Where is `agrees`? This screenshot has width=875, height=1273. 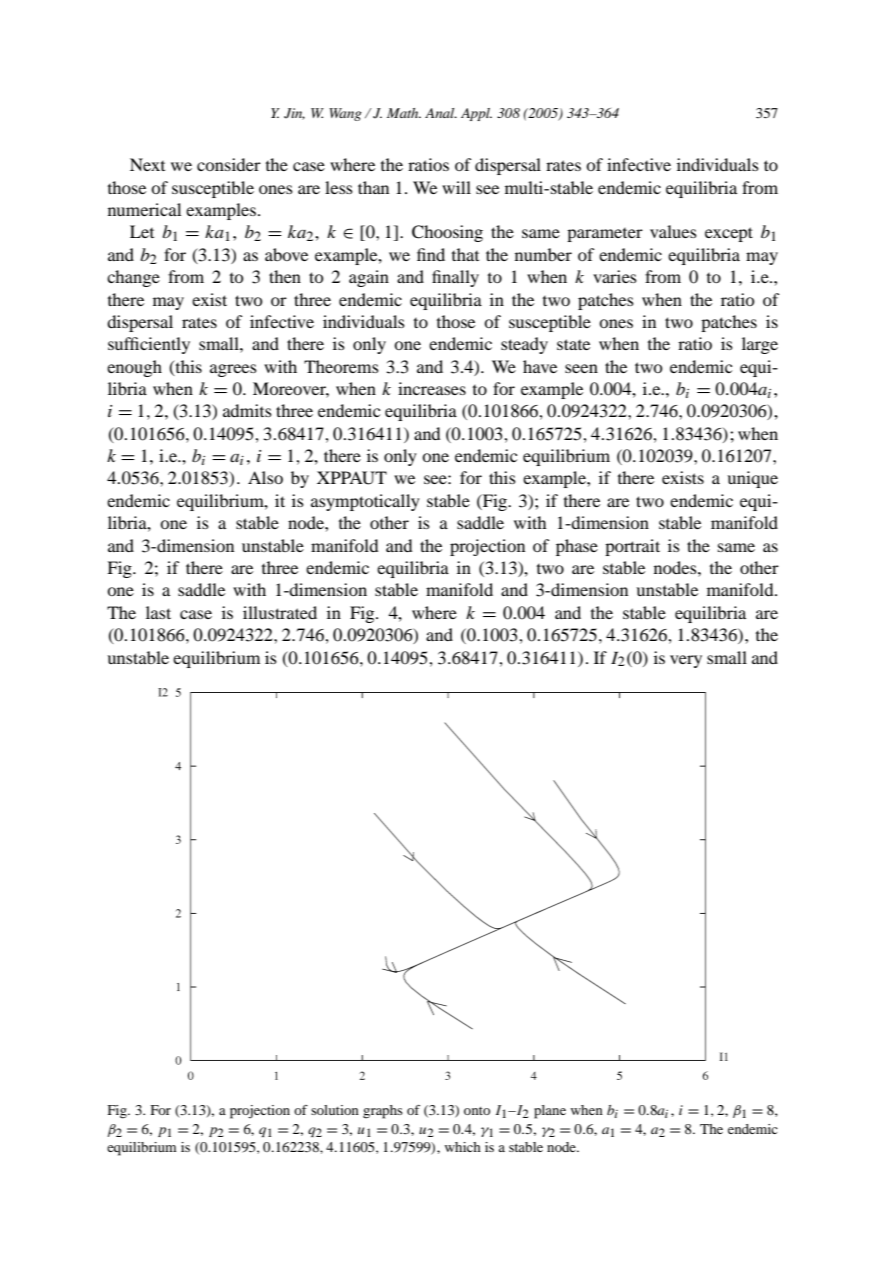 agrees is located at coordinates (233, 370).
